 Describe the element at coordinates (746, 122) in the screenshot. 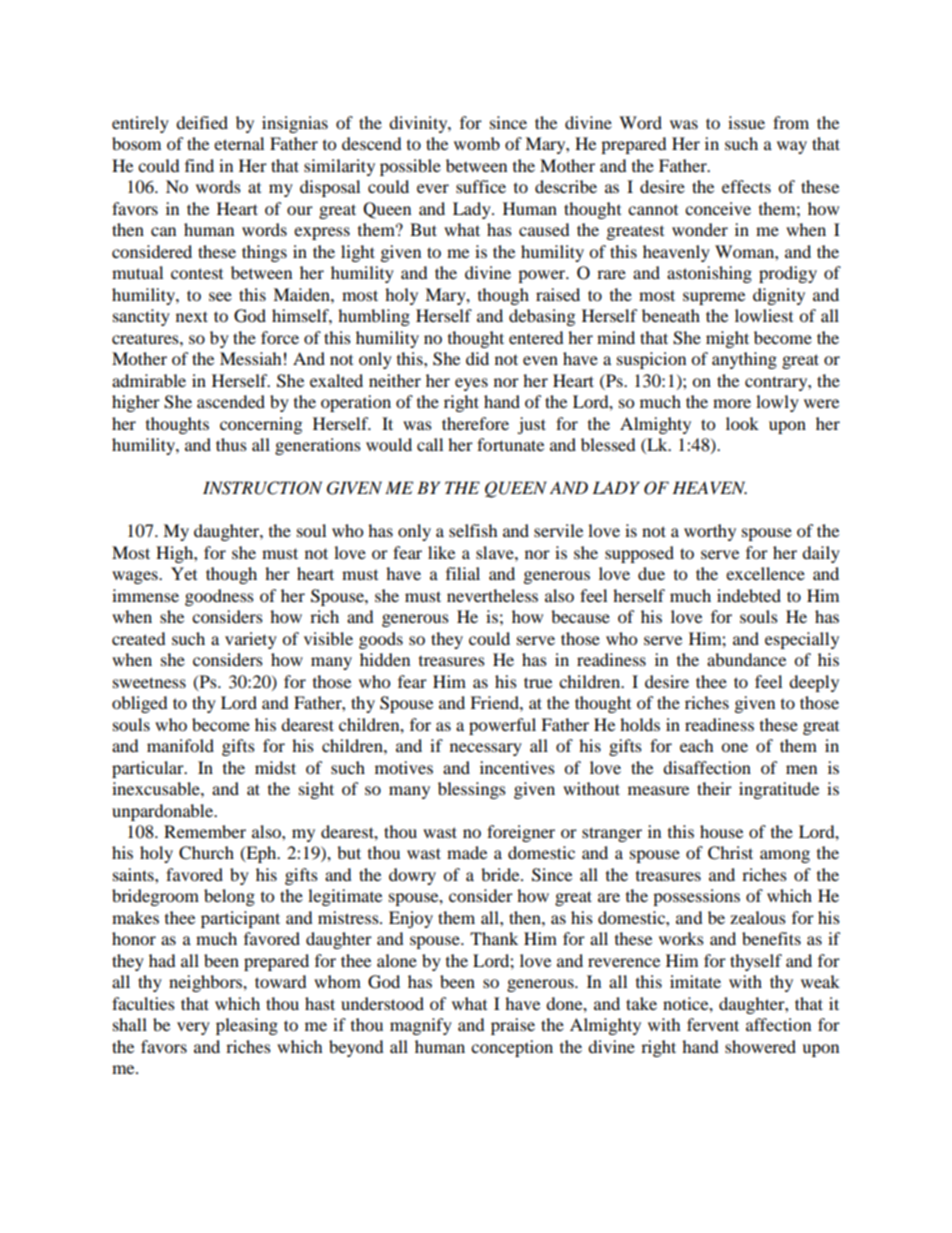

I see `issue` at that location.
